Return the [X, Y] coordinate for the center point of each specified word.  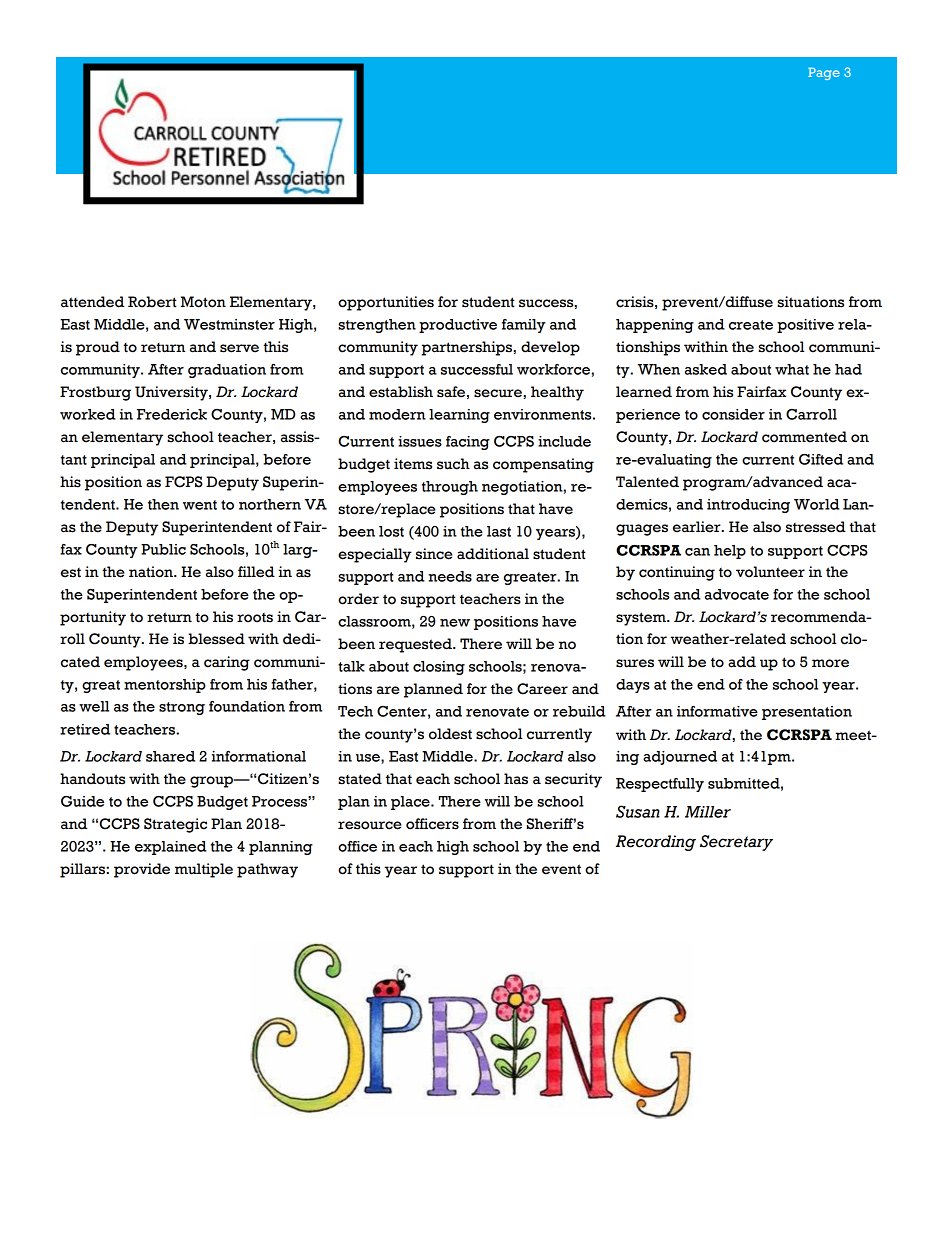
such [453, 464]
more [830, 663]
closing [439, 668]
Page [824, 73]
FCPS [184, 482]
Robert [152, 302]
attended [92, 302]
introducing [748, 506]
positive [805, 326]
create [751, 325]
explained [171, 848]
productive [458, 326]
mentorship [165, 686]
